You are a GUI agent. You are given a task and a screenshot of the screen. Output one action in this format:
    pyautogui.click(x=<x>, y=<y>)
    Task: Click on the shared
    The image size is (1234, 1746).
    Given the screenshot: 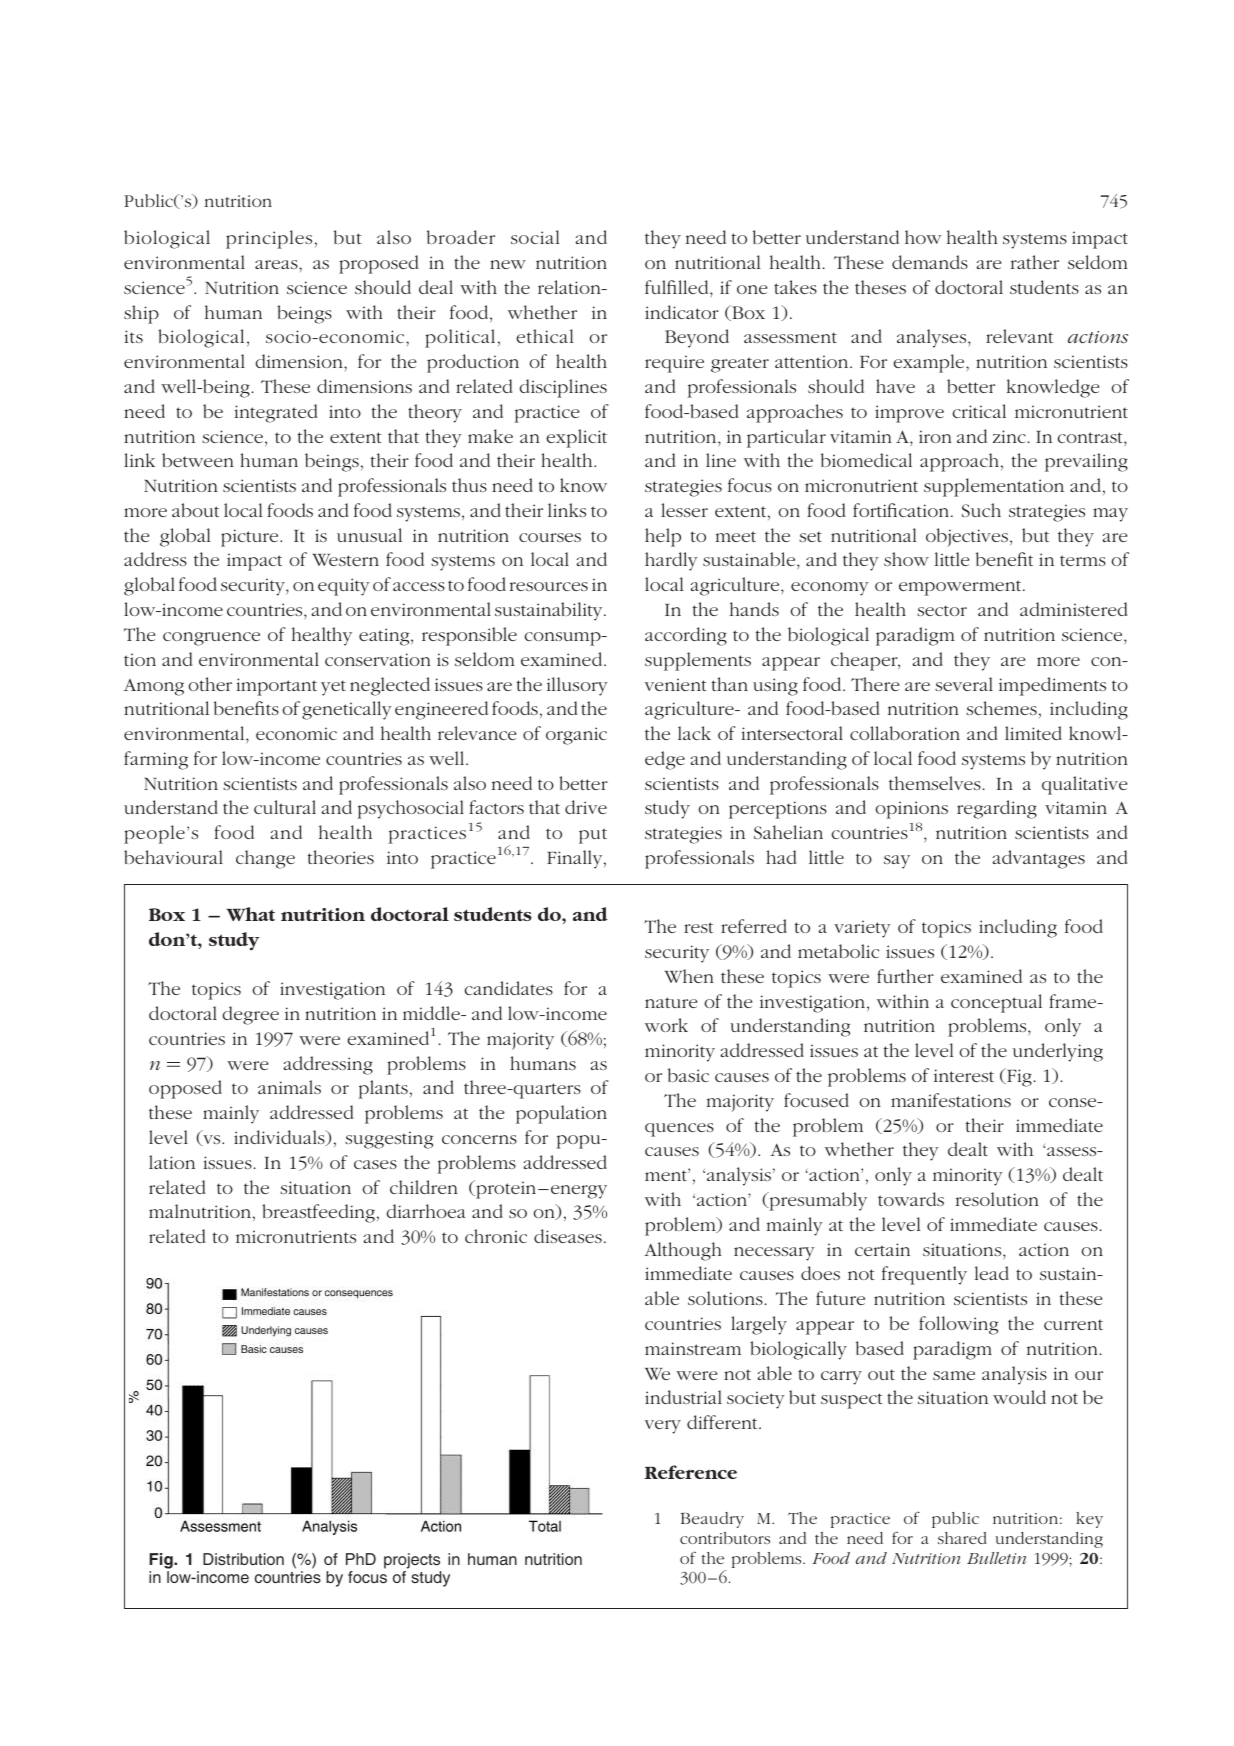 What is the action you would take?
    pyautogui.click(x=962, y=1538)
